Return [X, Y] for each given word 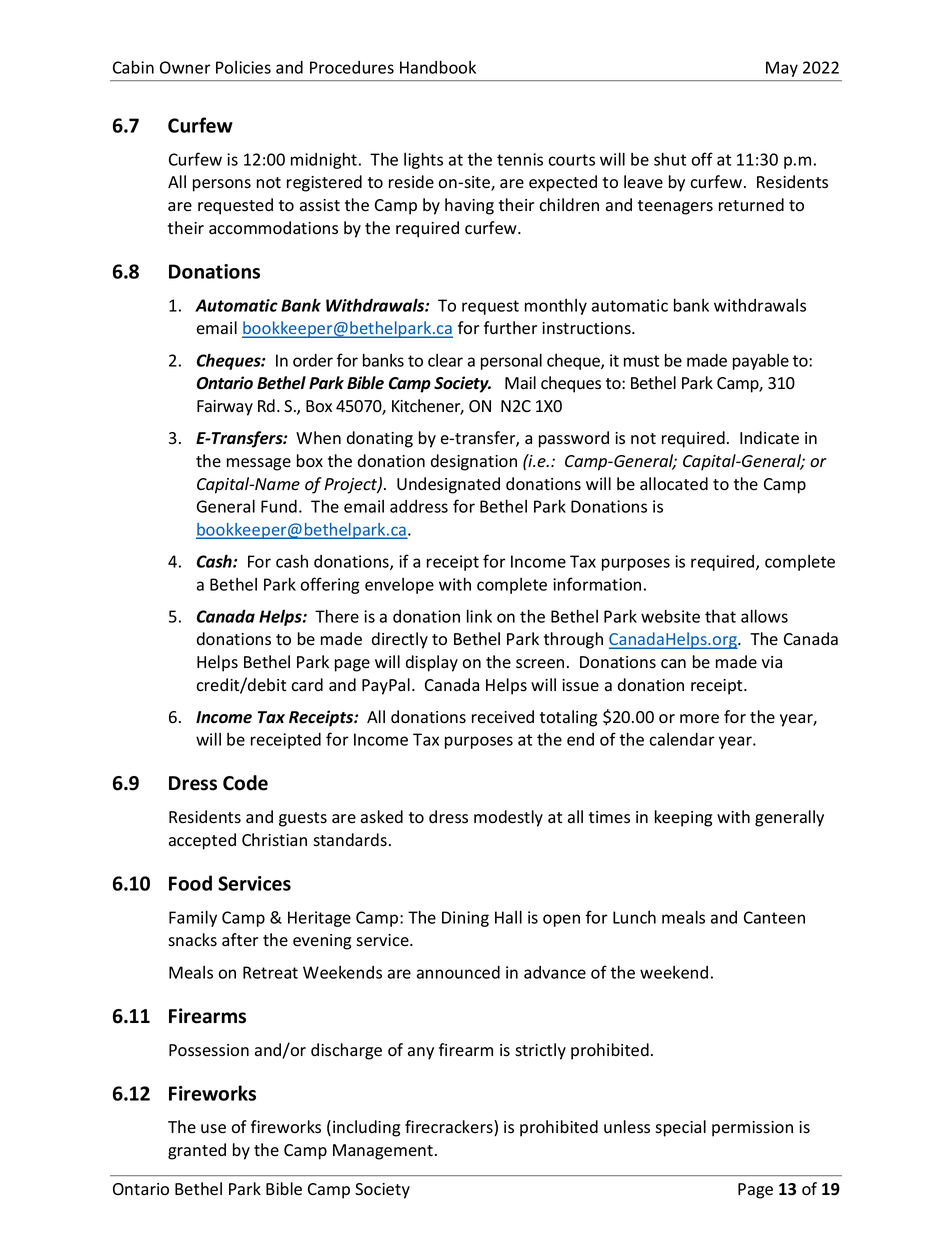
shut [670, 159]
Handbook [438, 67]
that [720, 616]
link [479, 616]
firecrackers [450, 1128]
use [213, 1129]
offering [330, 585]
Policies [243, 67]
